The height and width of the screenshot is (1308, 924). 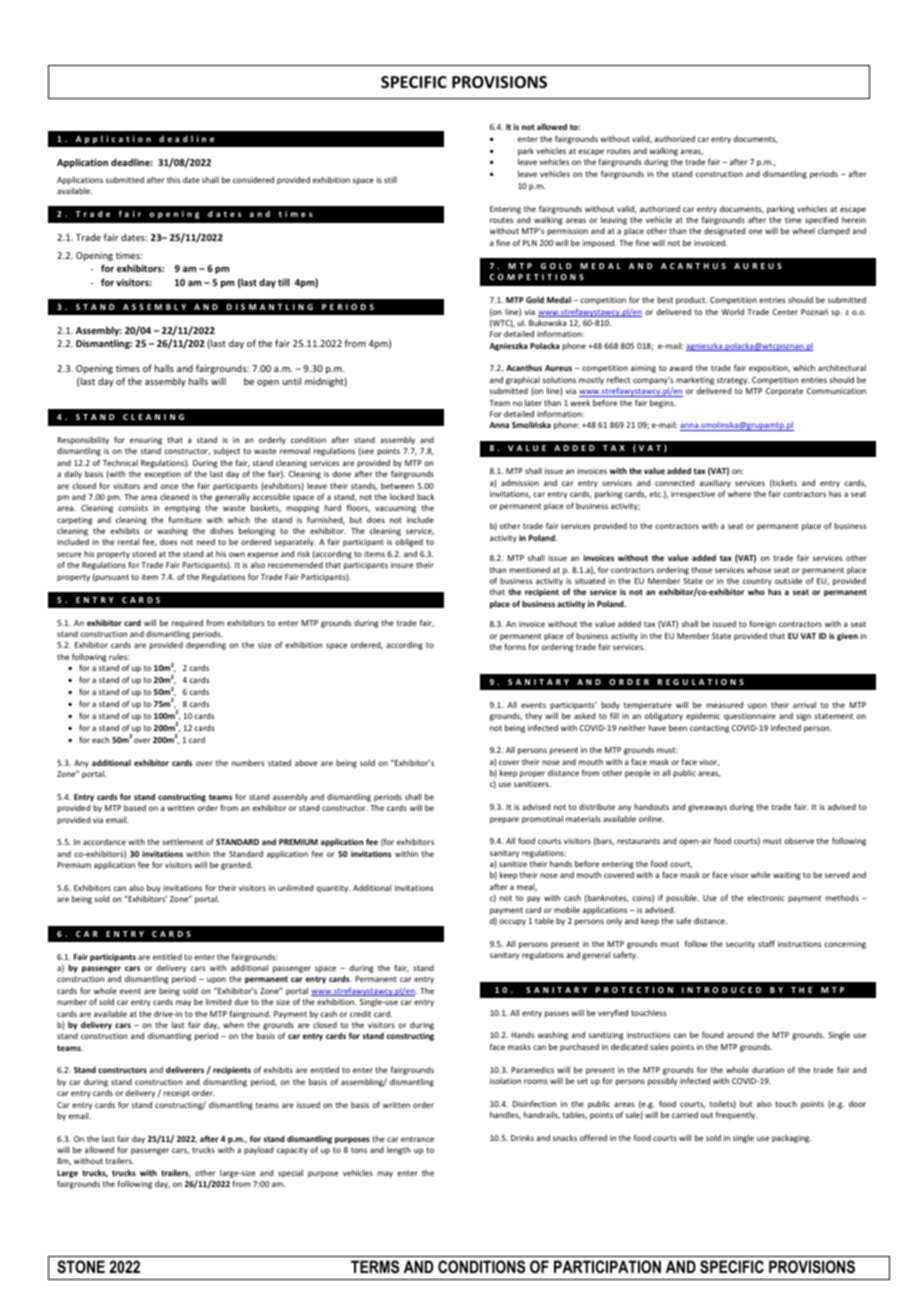 What do you see at coordinates (759, 569) in the screenshot?
I see `whose` at bounding box center [759, 569].
